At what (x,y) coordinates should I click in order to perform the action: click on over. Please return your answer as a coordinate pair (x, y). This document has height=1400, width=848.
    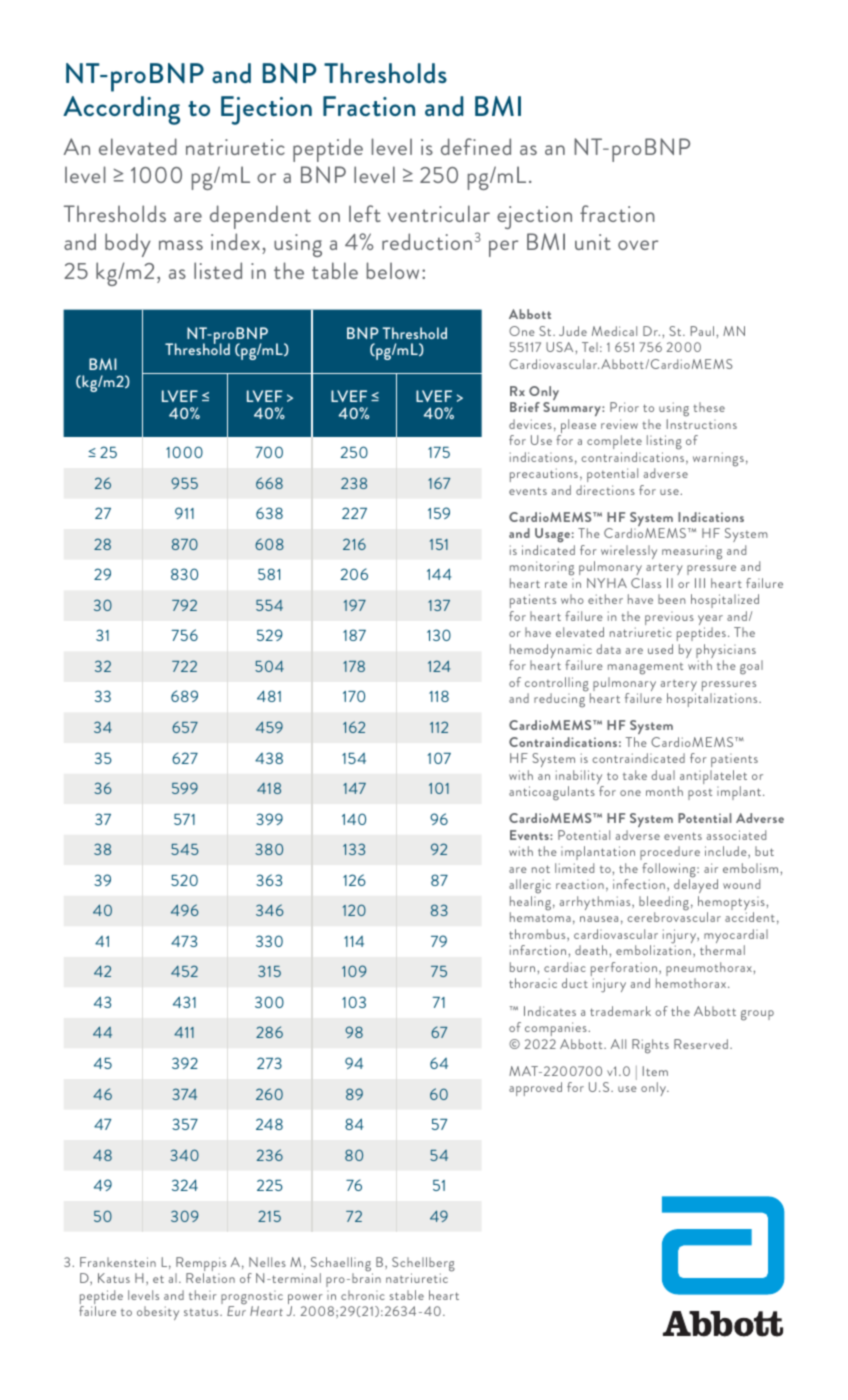
    Looking at the image, I should click on (638, 245).
